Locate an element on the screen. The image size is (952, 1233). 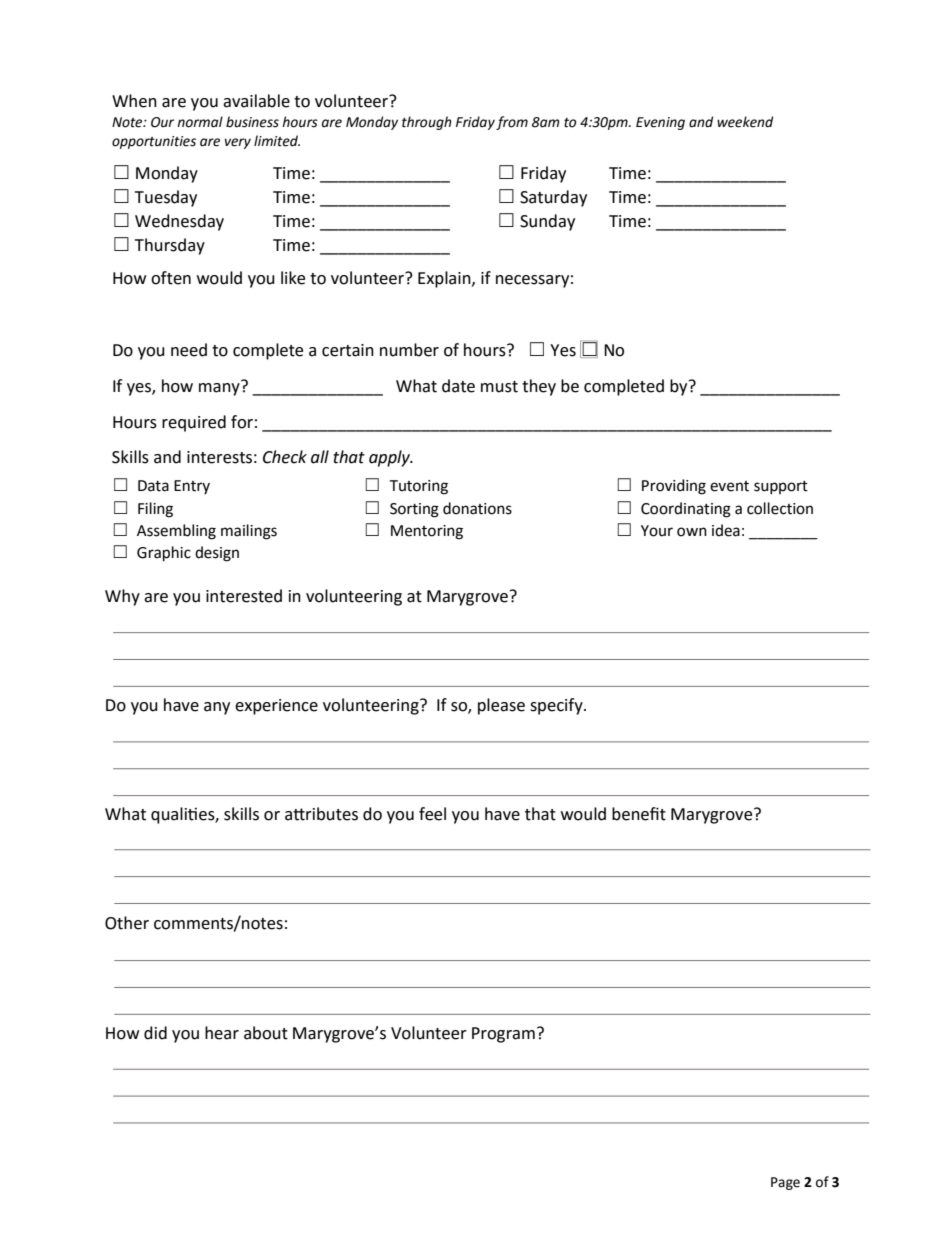
they is located at coordinates (539, 387).
